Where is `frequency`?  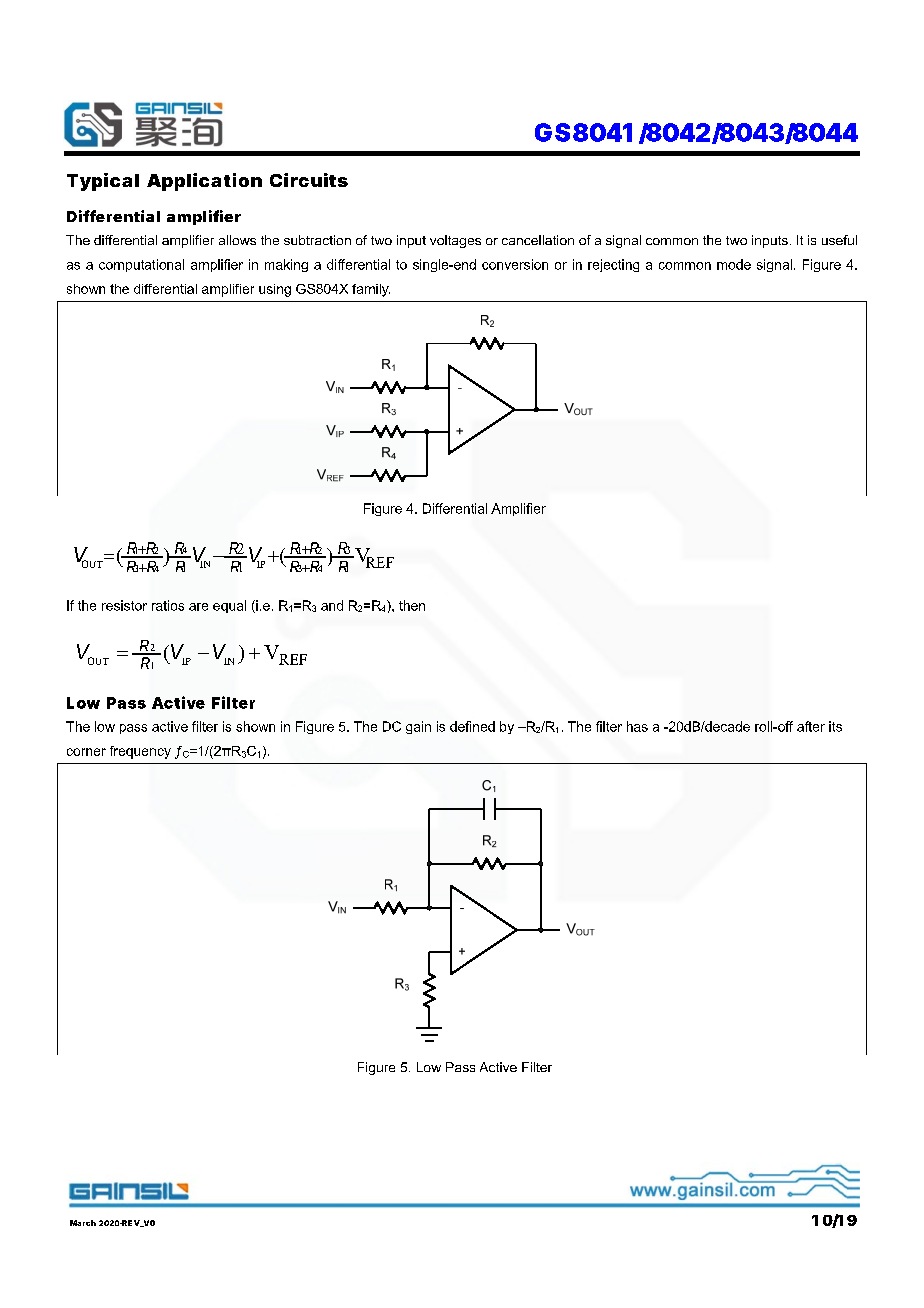
frequency is located at coordinates (140, 752).
